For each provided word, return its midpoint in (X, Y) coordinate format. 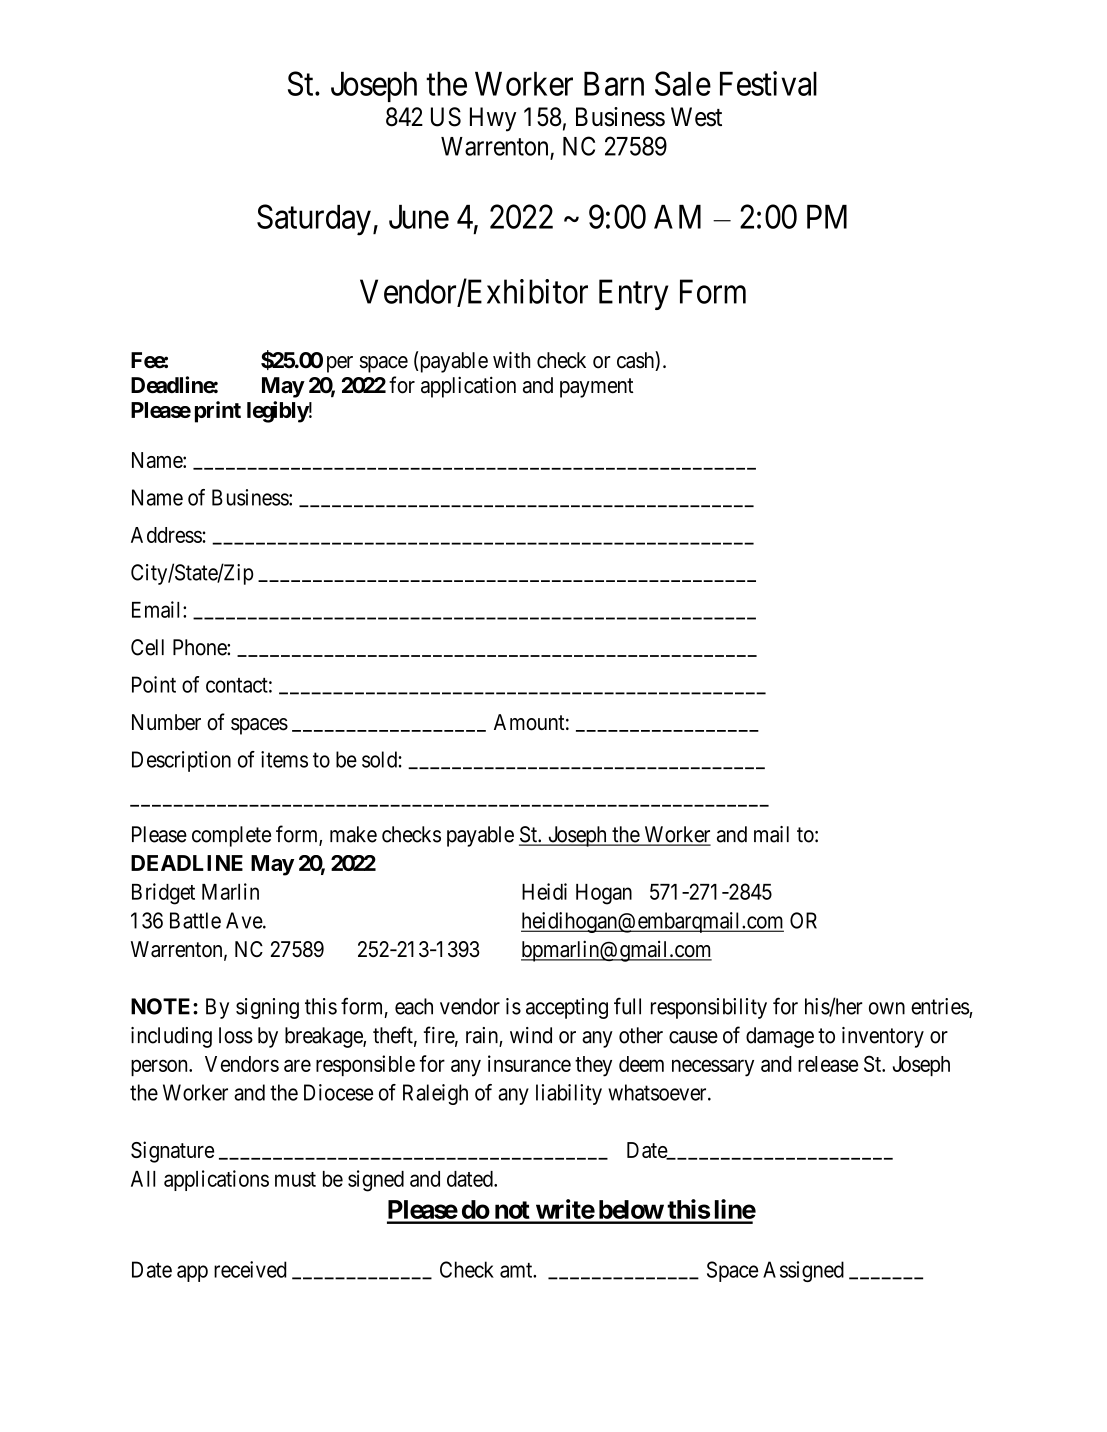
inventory (883, 1037)
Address (167, 535)
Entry (633, 294)
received (250, 1269)
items (284, 759)
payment (596, 388)
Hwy (493, 119)
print (218, 412)
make (353, 834)
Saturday (314, 220)
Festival (768, 83)
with (511, 359)
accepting (567, 1008)
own (887, 1008)
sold (380, 759)
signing (267, 1008)
